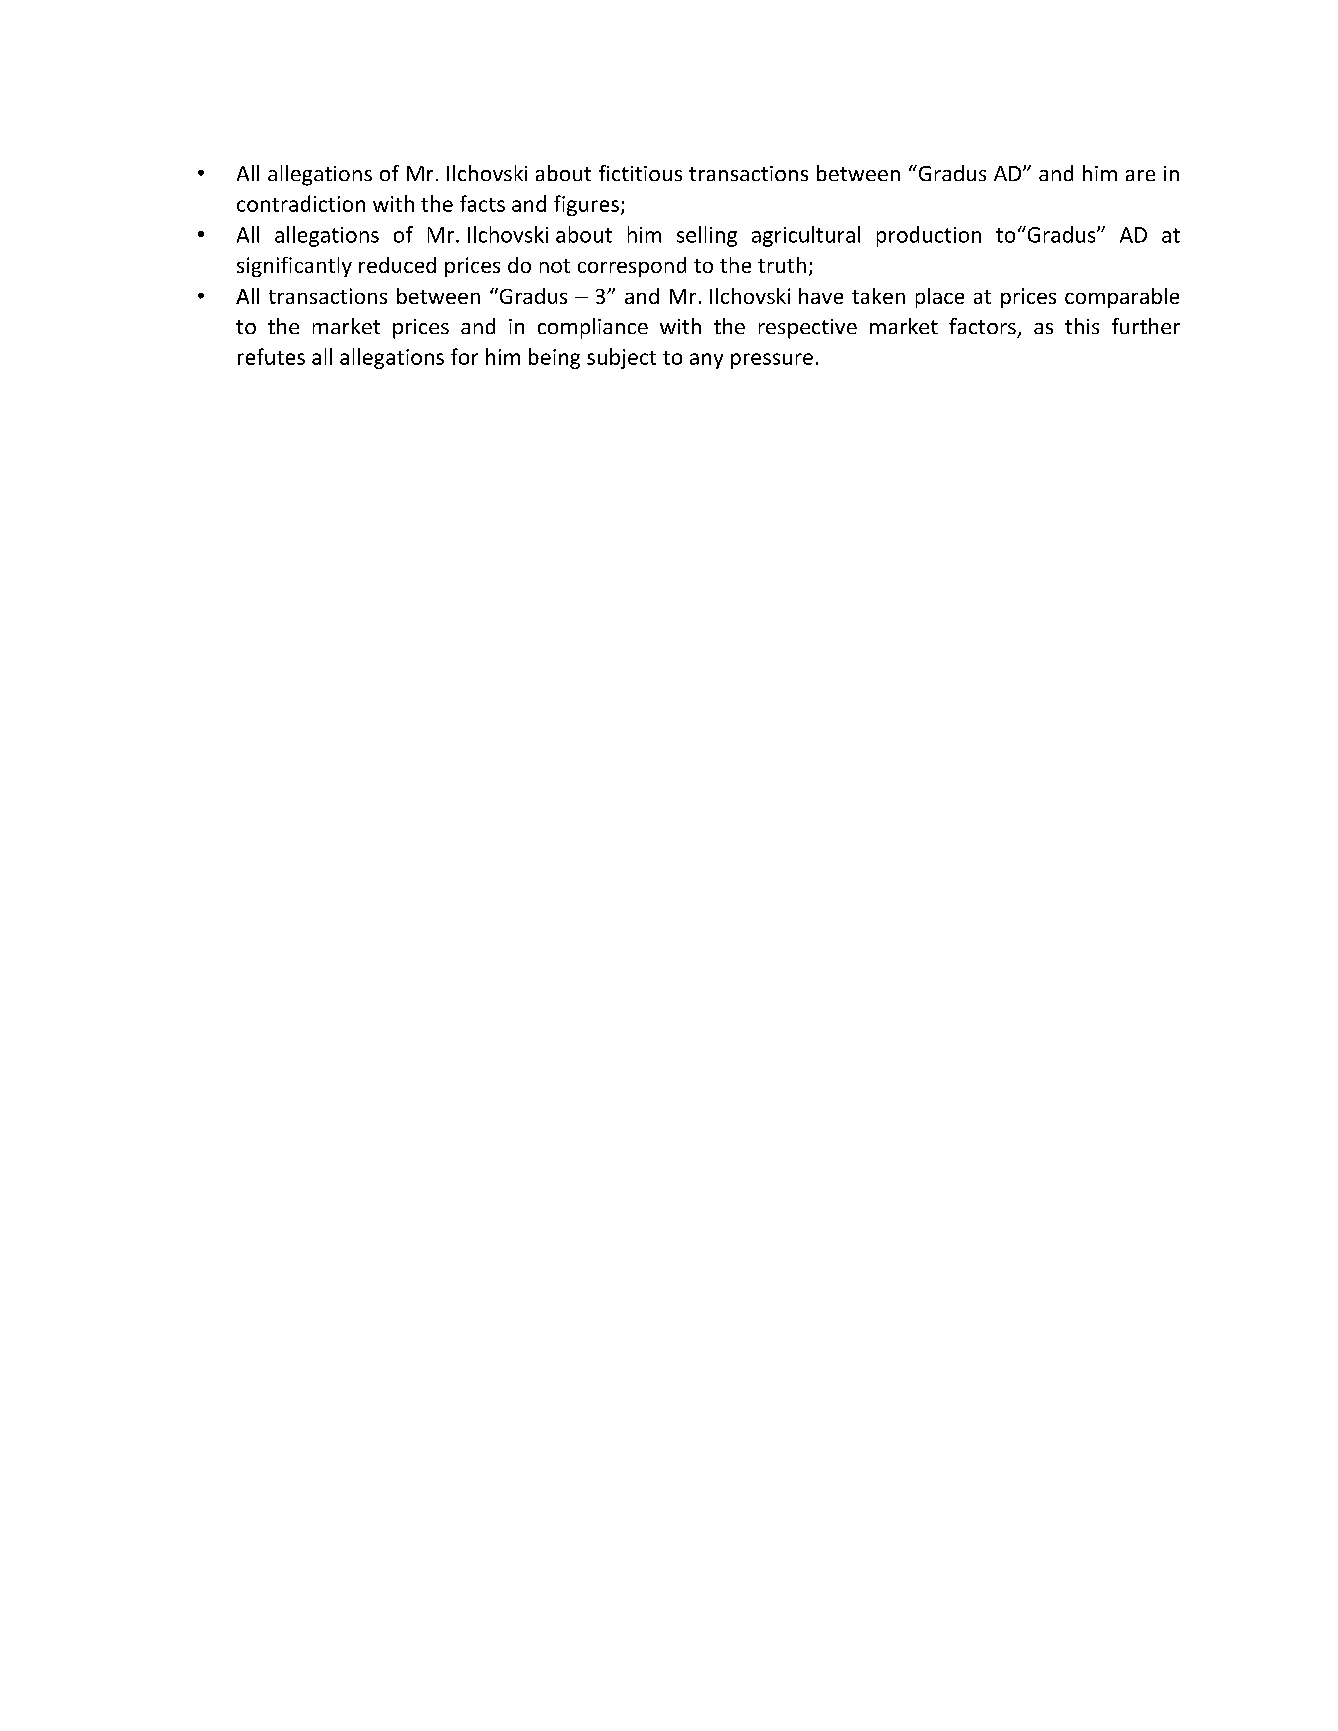  Describe the element at coordinates (482, 203) in the screenshot. I see `facts` at that location.
